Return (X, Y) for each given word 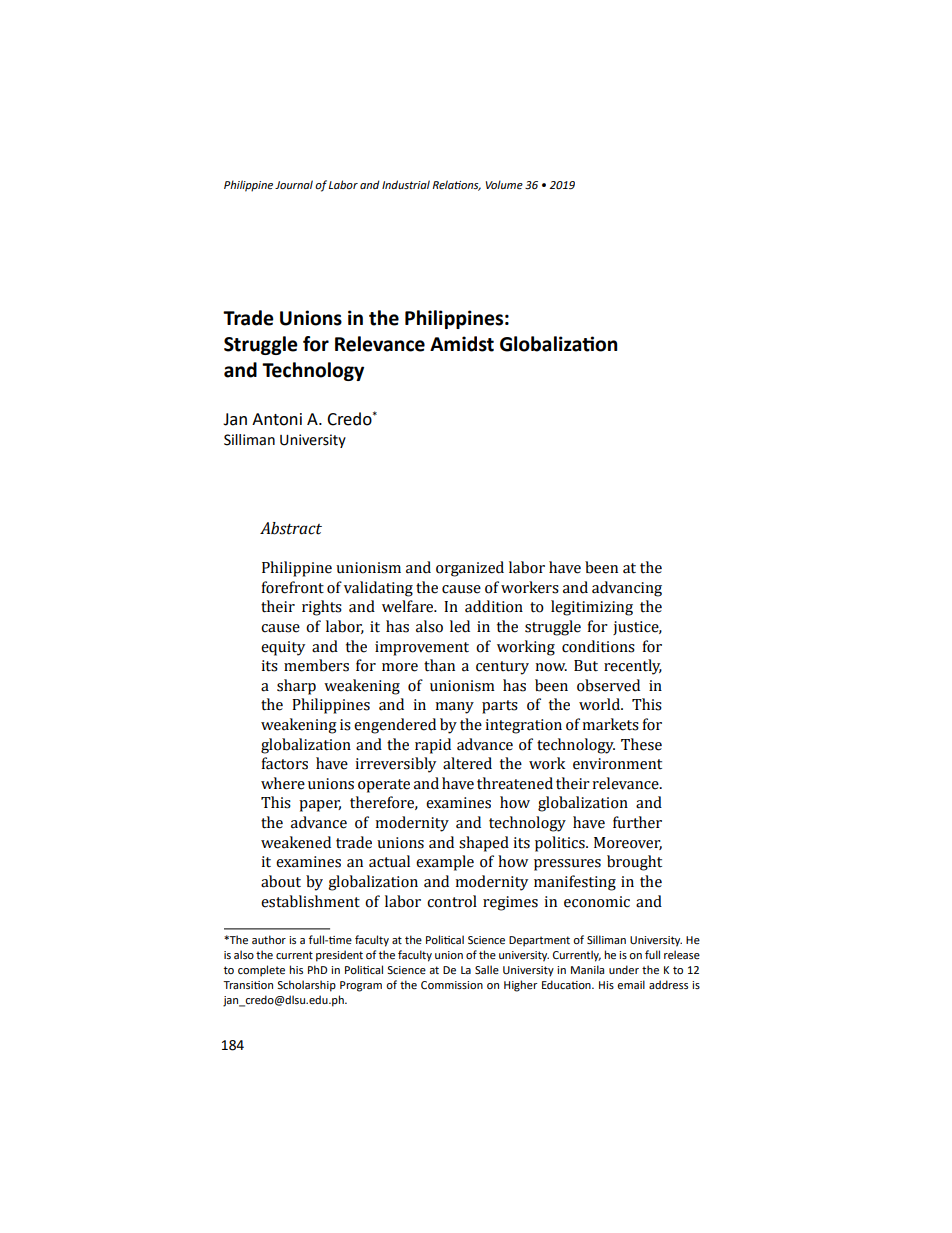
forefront (293, 587)
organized (470, 569)
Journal (294, 184)
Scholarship (306, 986)
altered (467, 763)
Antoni (277, 419)
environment (617, 764)
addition (494, 606)
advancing (627, 589)
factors (285, 763)
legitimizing (592, 608)
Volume (504, 185)
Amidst (462, 344)
